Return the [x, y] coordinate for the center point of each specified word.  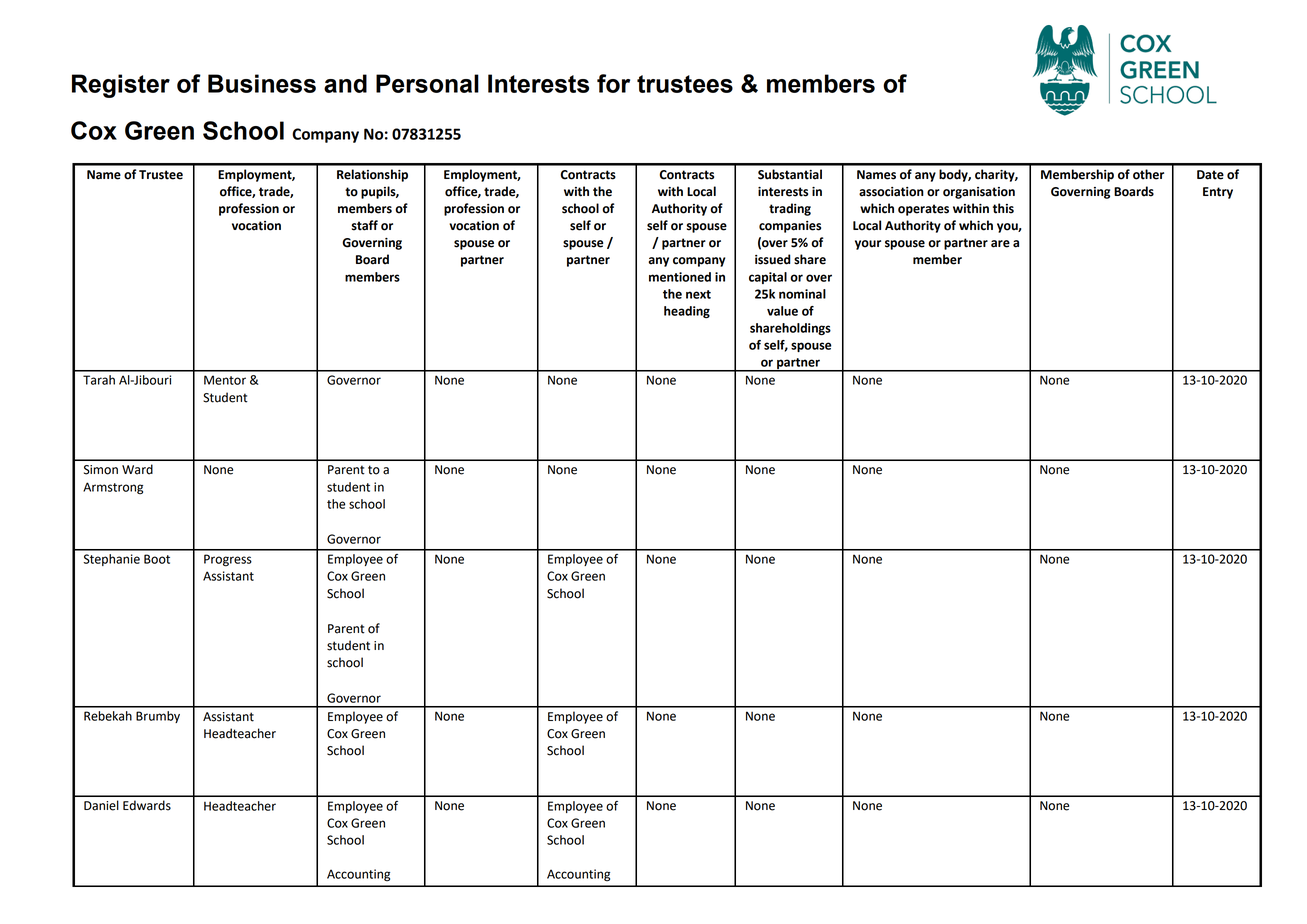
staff [365, 225]
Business [262, 83]
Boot [157, 559]
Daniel [101, 805]
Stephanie [111, 560]
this [1003, 208]
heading [687, 312]
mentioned [680, 277]
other [1148, 174]
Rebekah [108, 716]
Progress [228, 560]
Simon [101, 470]
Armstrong [113, 488]
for [613, 83]
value [782, 311]
